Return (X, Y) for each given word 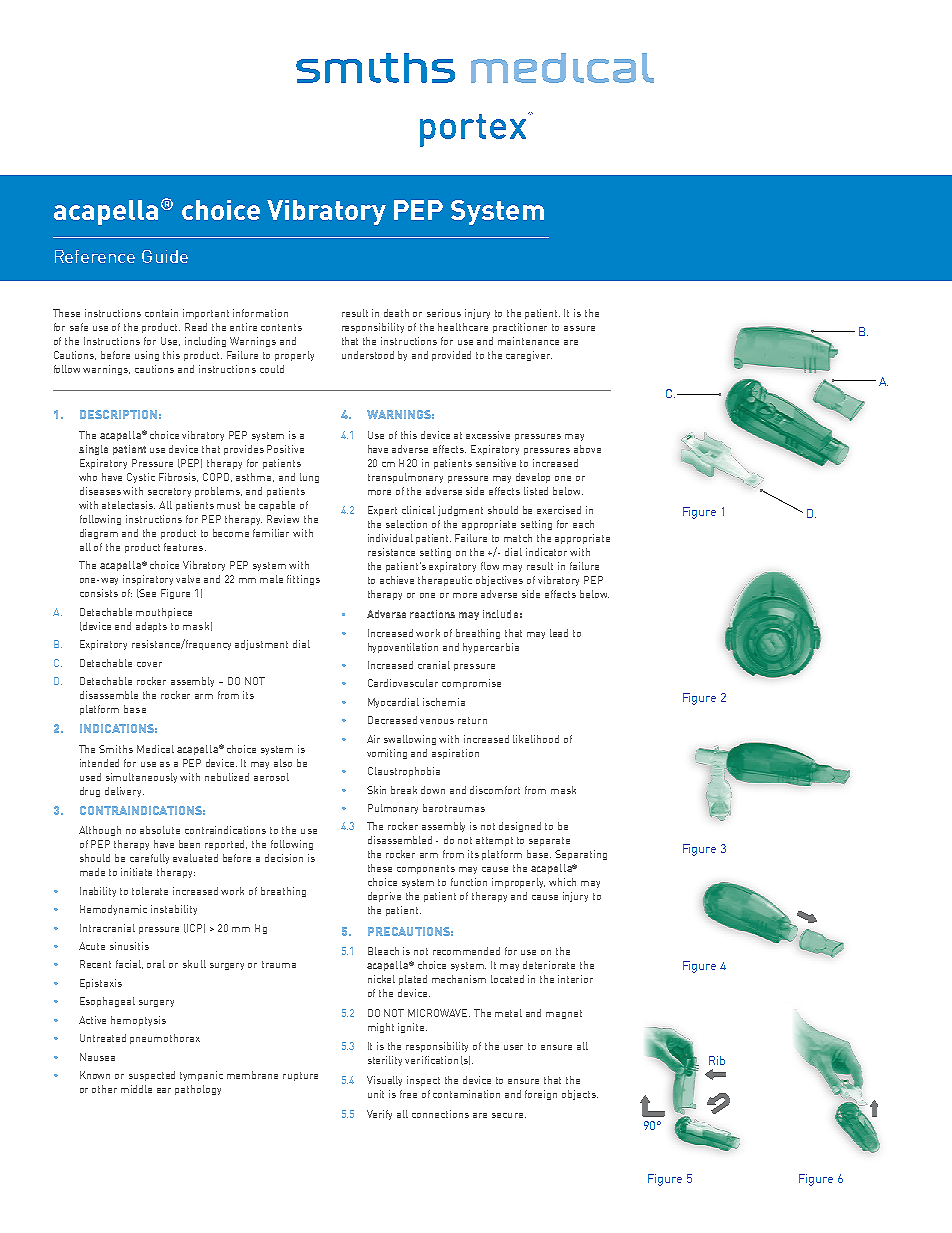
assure (579, 328)
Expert (382, 511)
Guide (165, 256)
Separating (581, 855)
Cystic (141, 478)
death (396, 313)
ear (164, 1090)
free (408, 1094)
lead (559, 633)
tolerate (150, 891)
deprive (384, 897)
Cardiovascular (403, 683)
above (587, 449)
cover (149, 664)
